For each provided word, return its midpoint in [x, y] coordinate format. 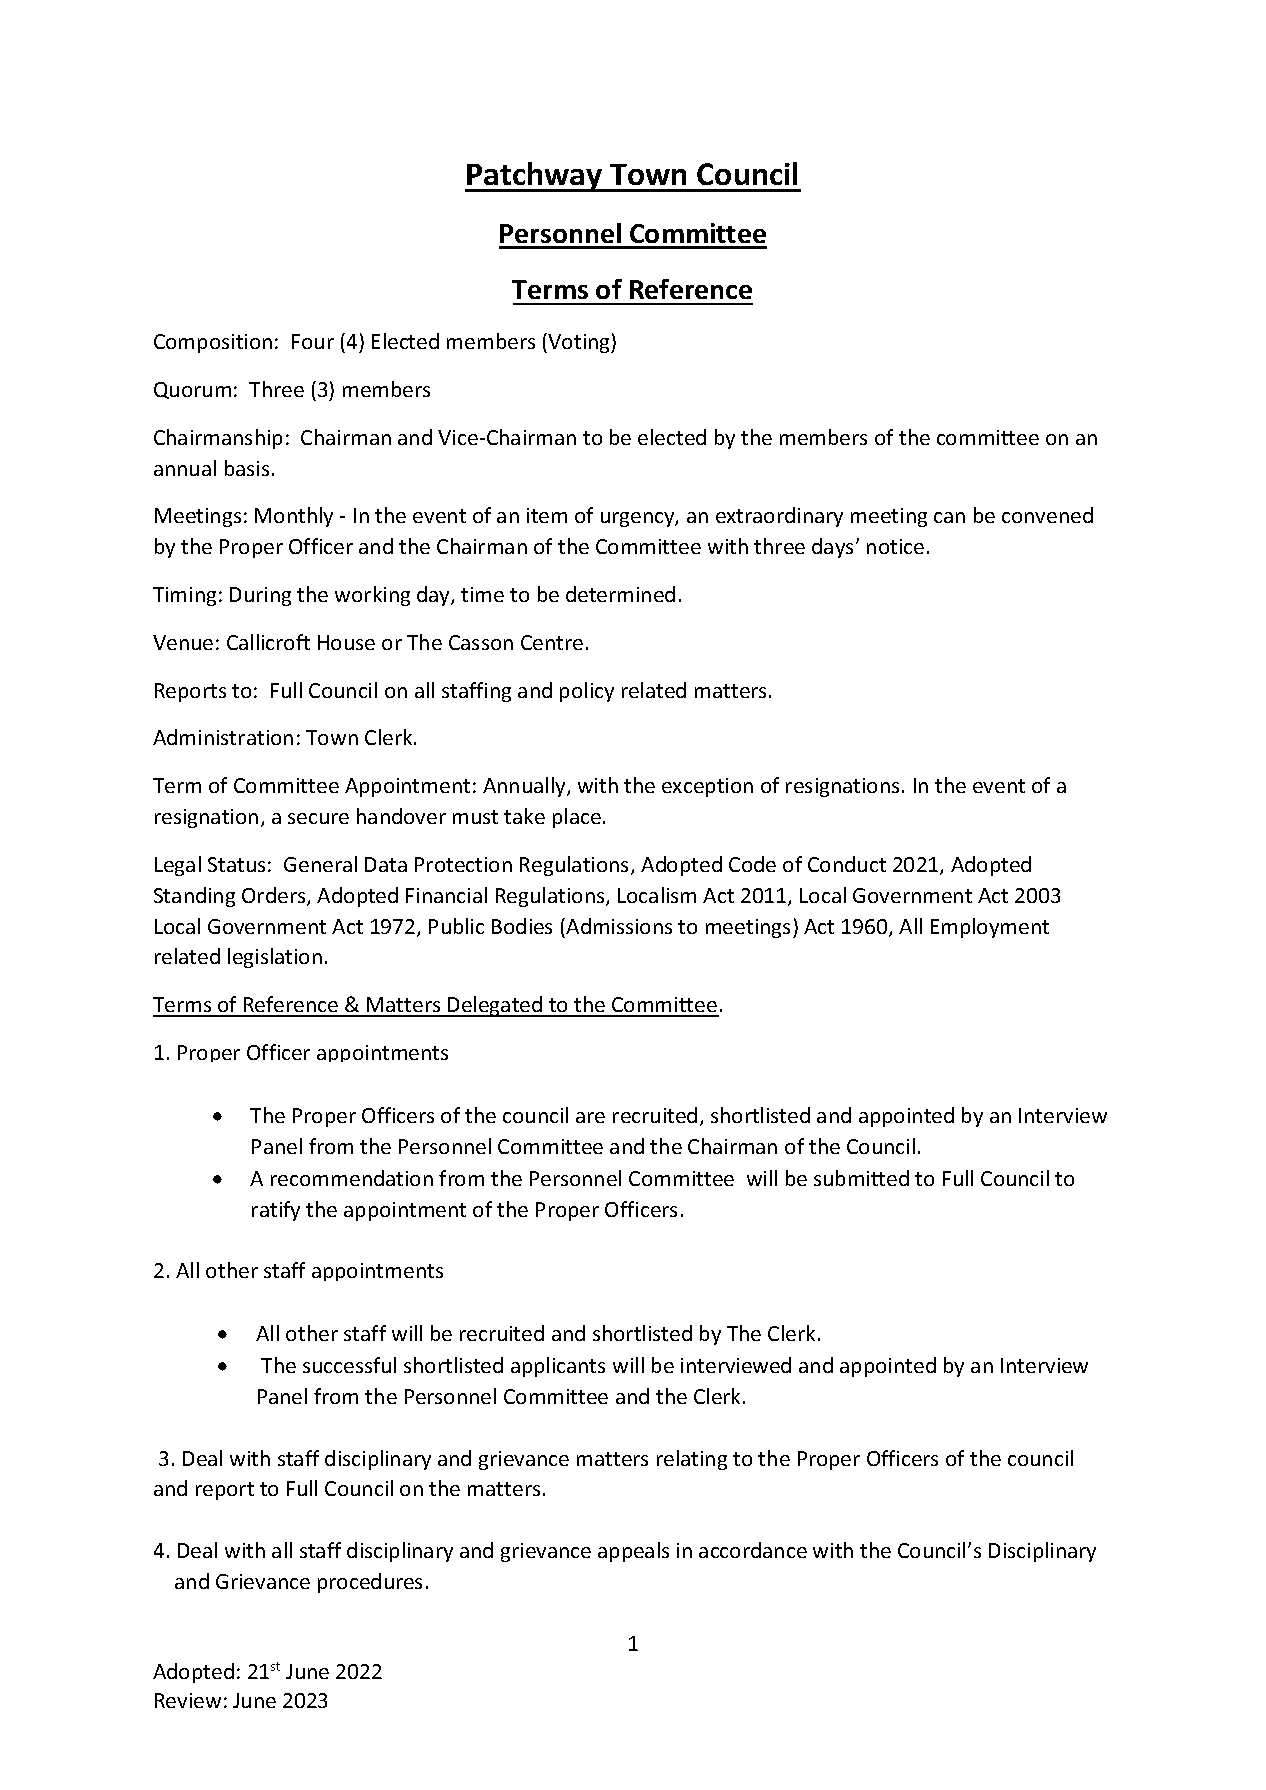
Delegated [495, 1006]
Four [313, 341]
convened [1047, 515]
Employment [990, 928]
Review [188, 1700]
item [547, 515]
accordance [753, 1550]
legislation [275, 958]
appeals [633, 1552]
